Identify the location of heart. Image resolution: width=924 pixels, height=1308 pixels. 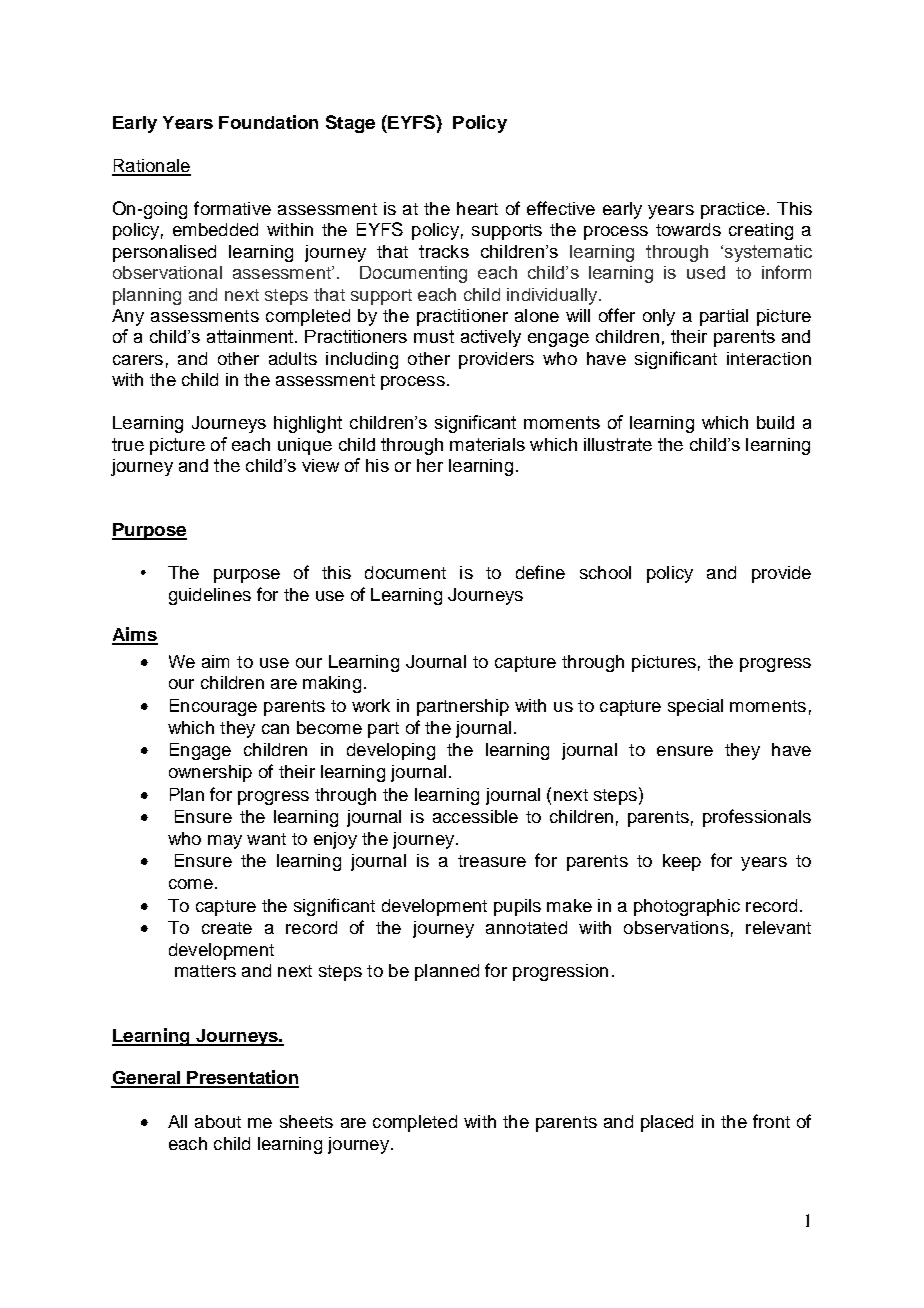
(477, 208).
